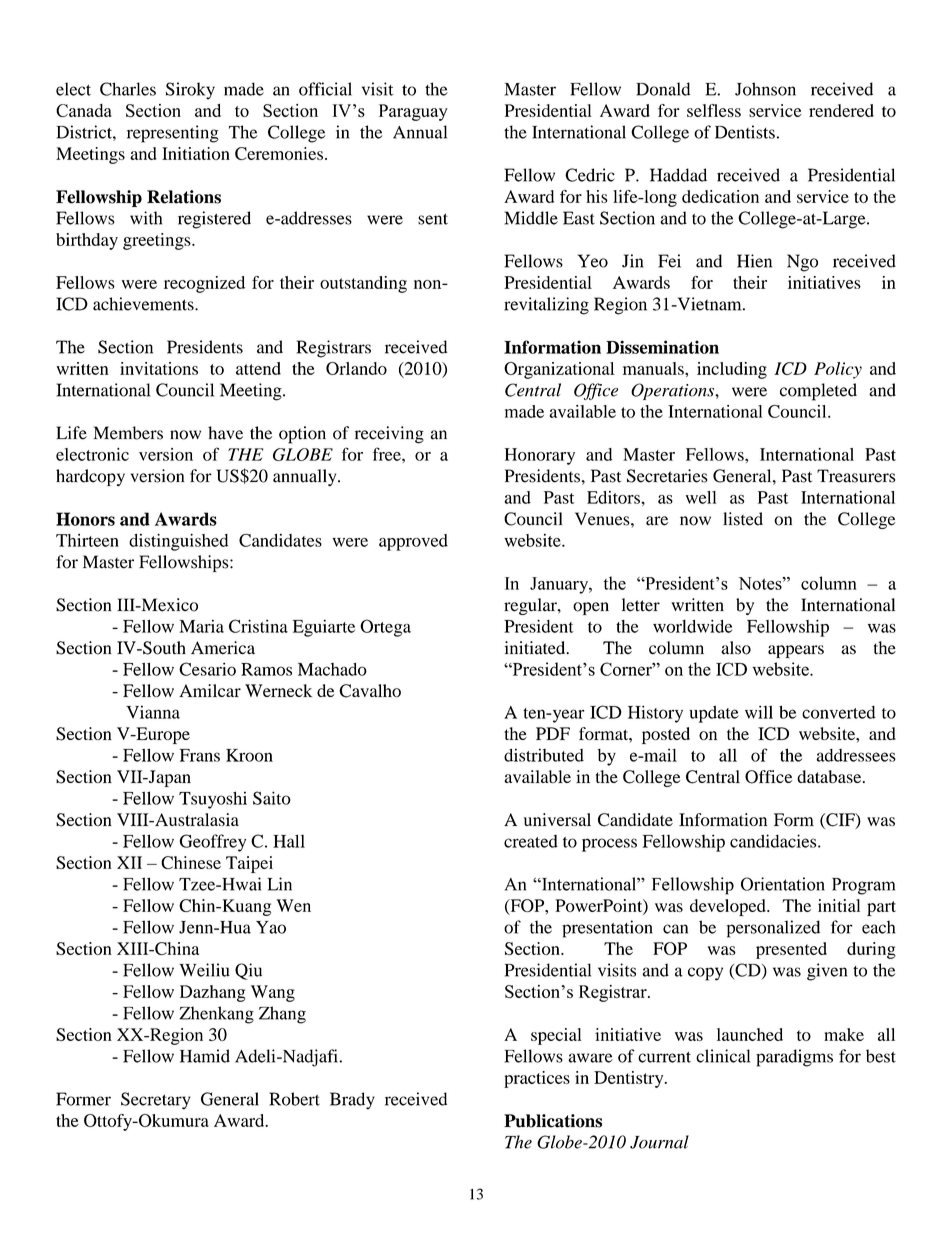  What do you see at coordinates (794, 1058) in the image?
I see `paradigms` at bounding box center [794, 1058].
